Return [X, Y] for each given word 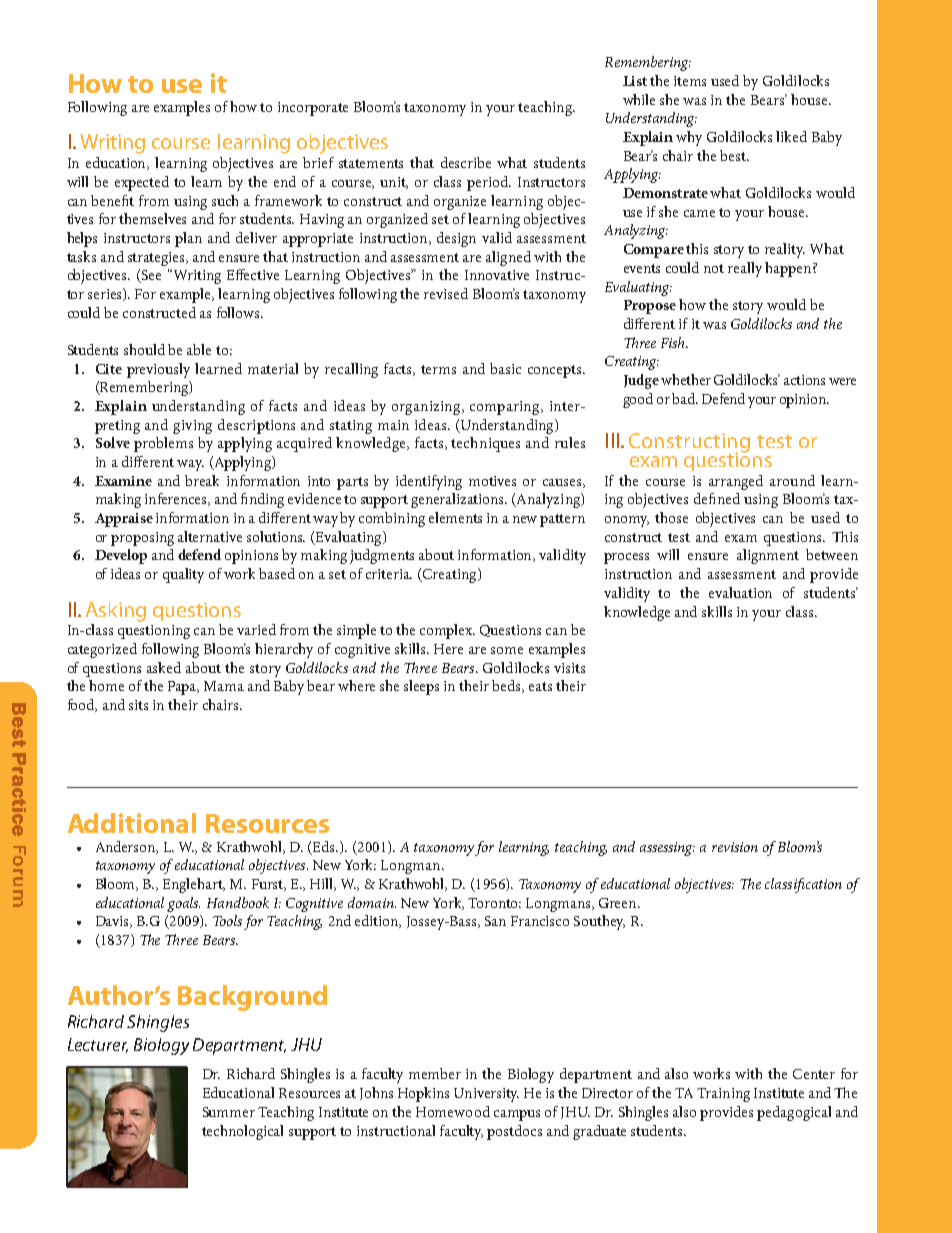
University [486, 1095]
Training [723, 1095]
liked [791, 136]
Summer [229, 1112]
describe [466, 162]
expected [142, 183]
